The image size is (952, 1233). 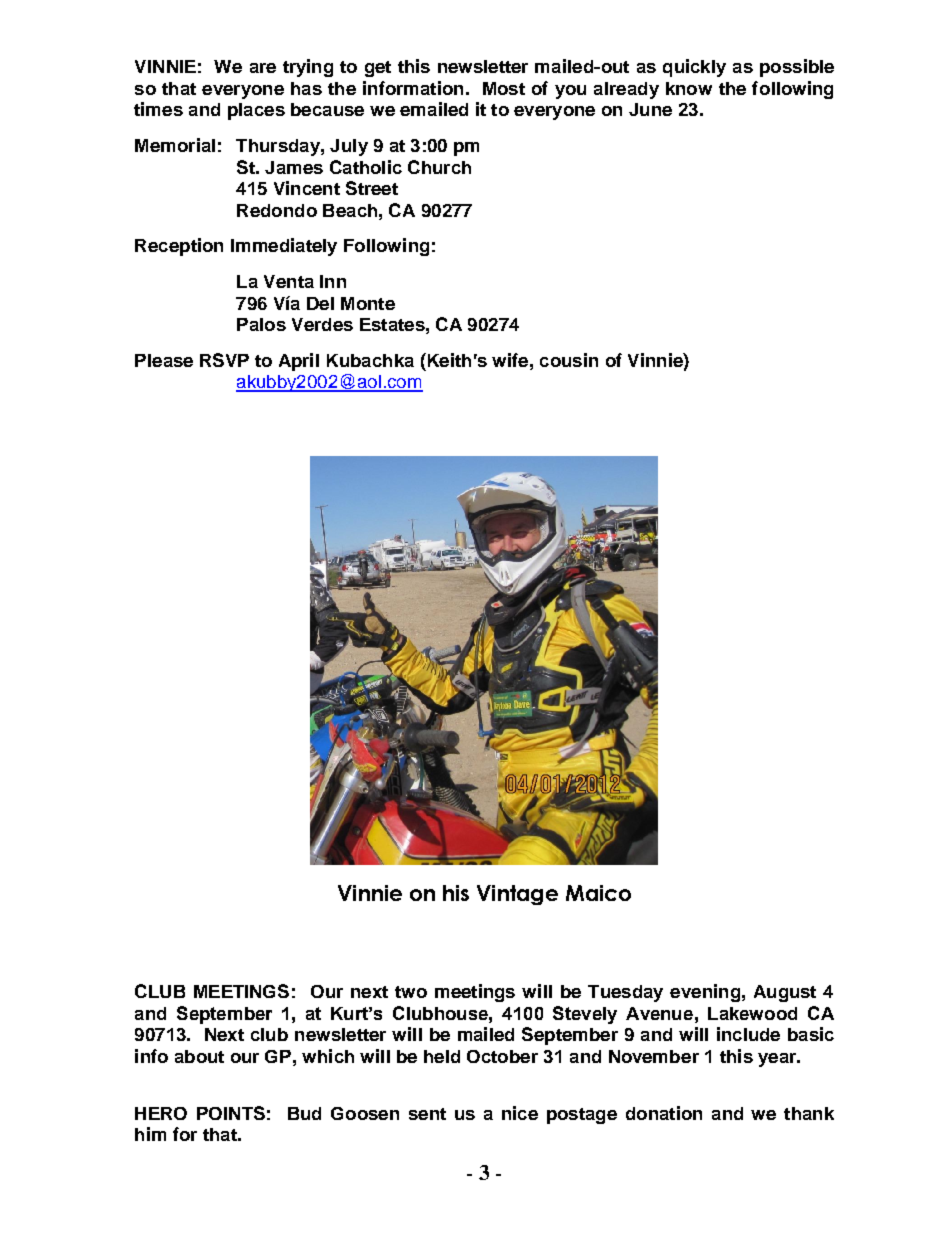 What do you see at coordinates (517, 895) in the document?
I see `Vintage` at bounding box center [517, 895].
